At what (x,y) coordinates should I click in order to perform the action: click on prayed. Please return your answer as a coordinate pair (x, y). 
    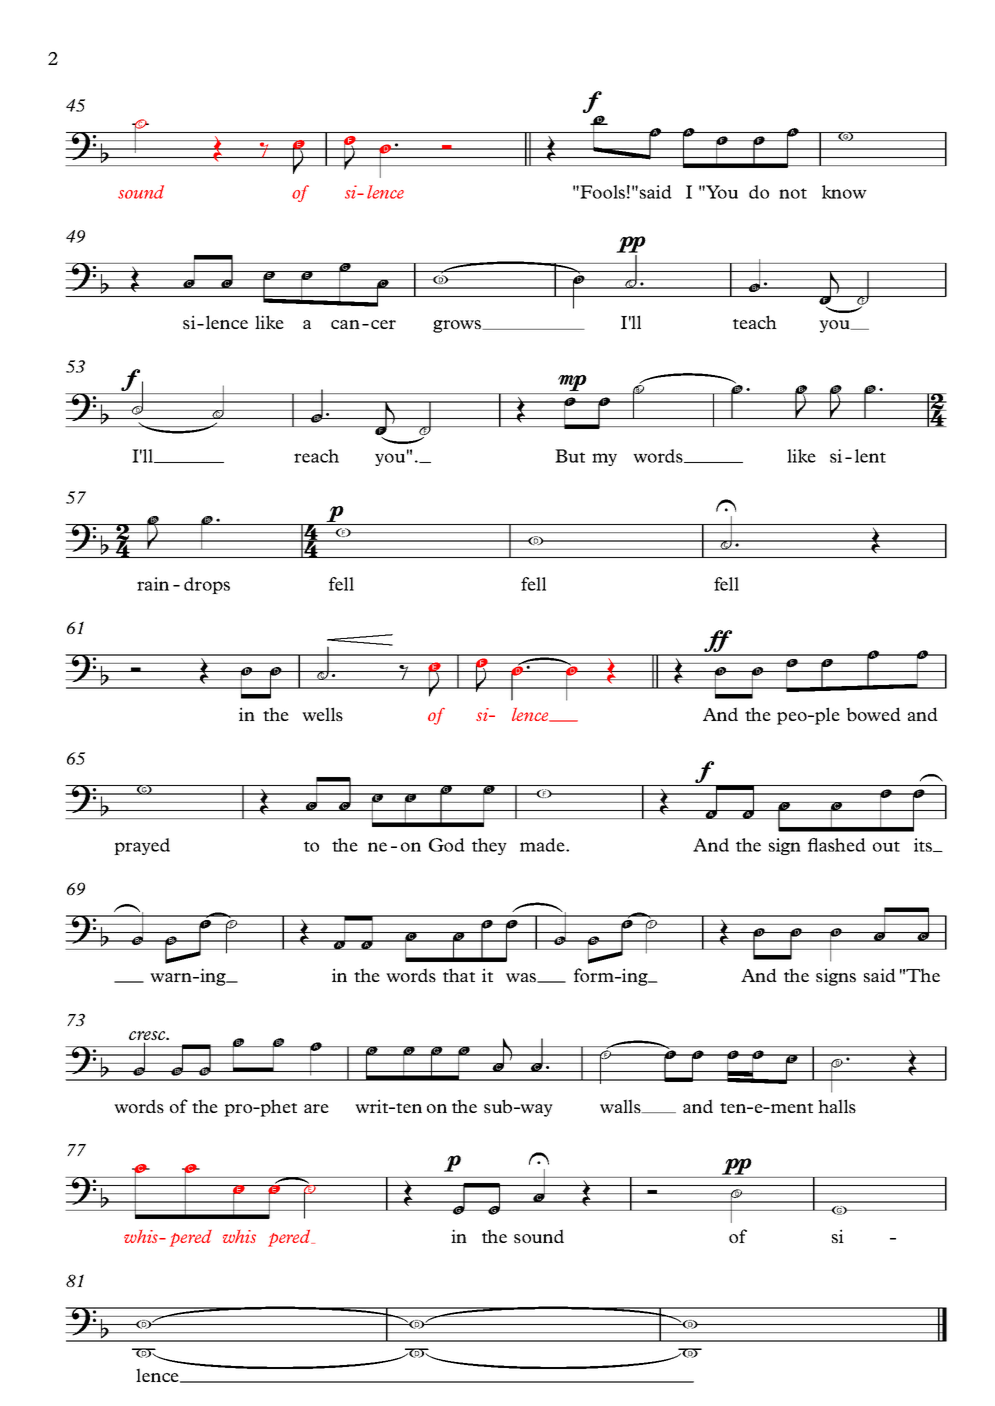
    Looking at the image, I should click on (142, 846).
